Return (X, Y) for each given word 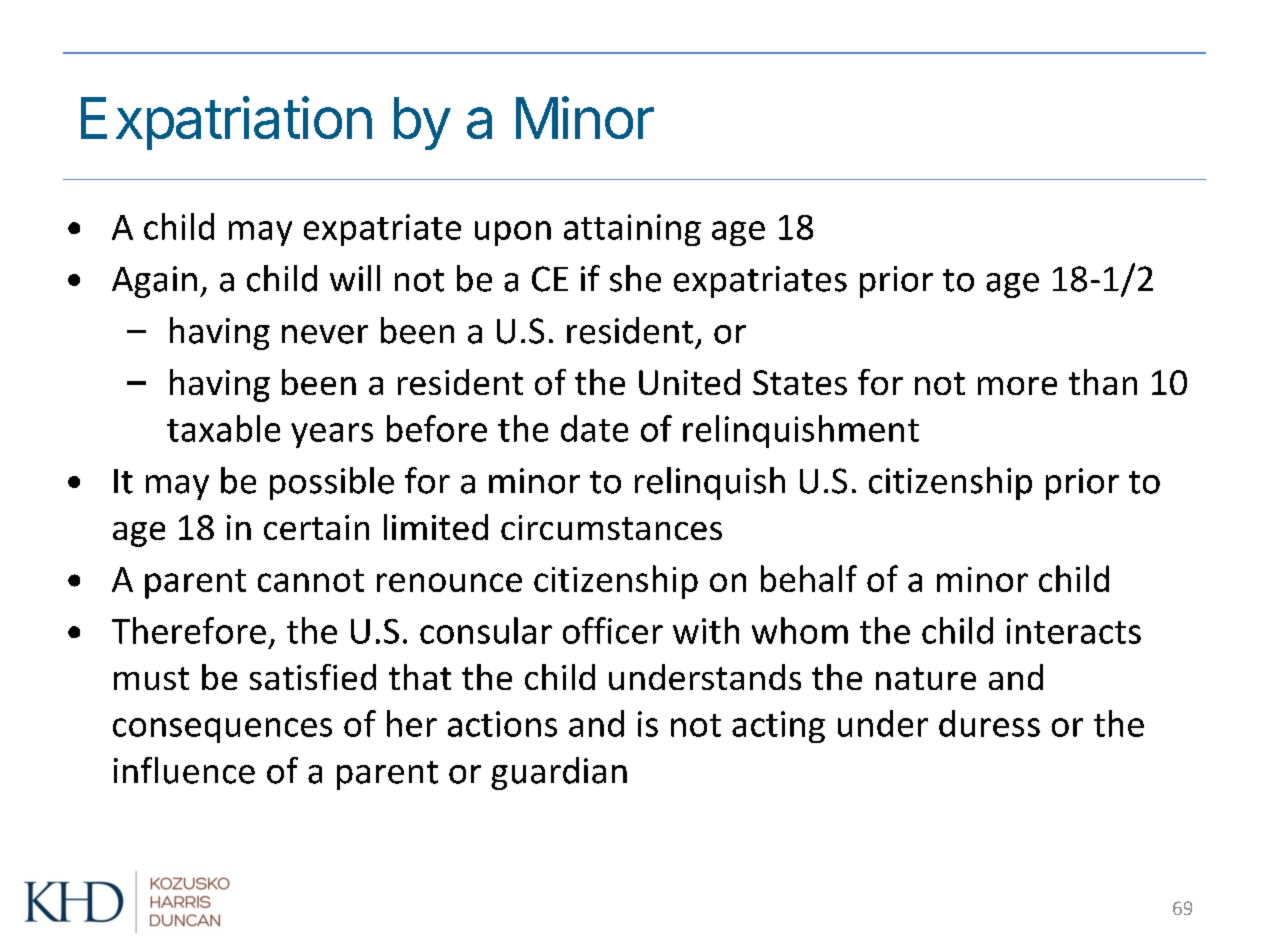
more (1017, 386)
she (635, 278)
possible (332, 483)
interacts (1074, 631)
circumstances (611, 527)
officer (613, 630)
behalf (809, 578)
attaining (632, 230)
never (325, 334)
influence (184, 770)
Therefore (189, 630)
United (689, 382)
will (355, 278)
